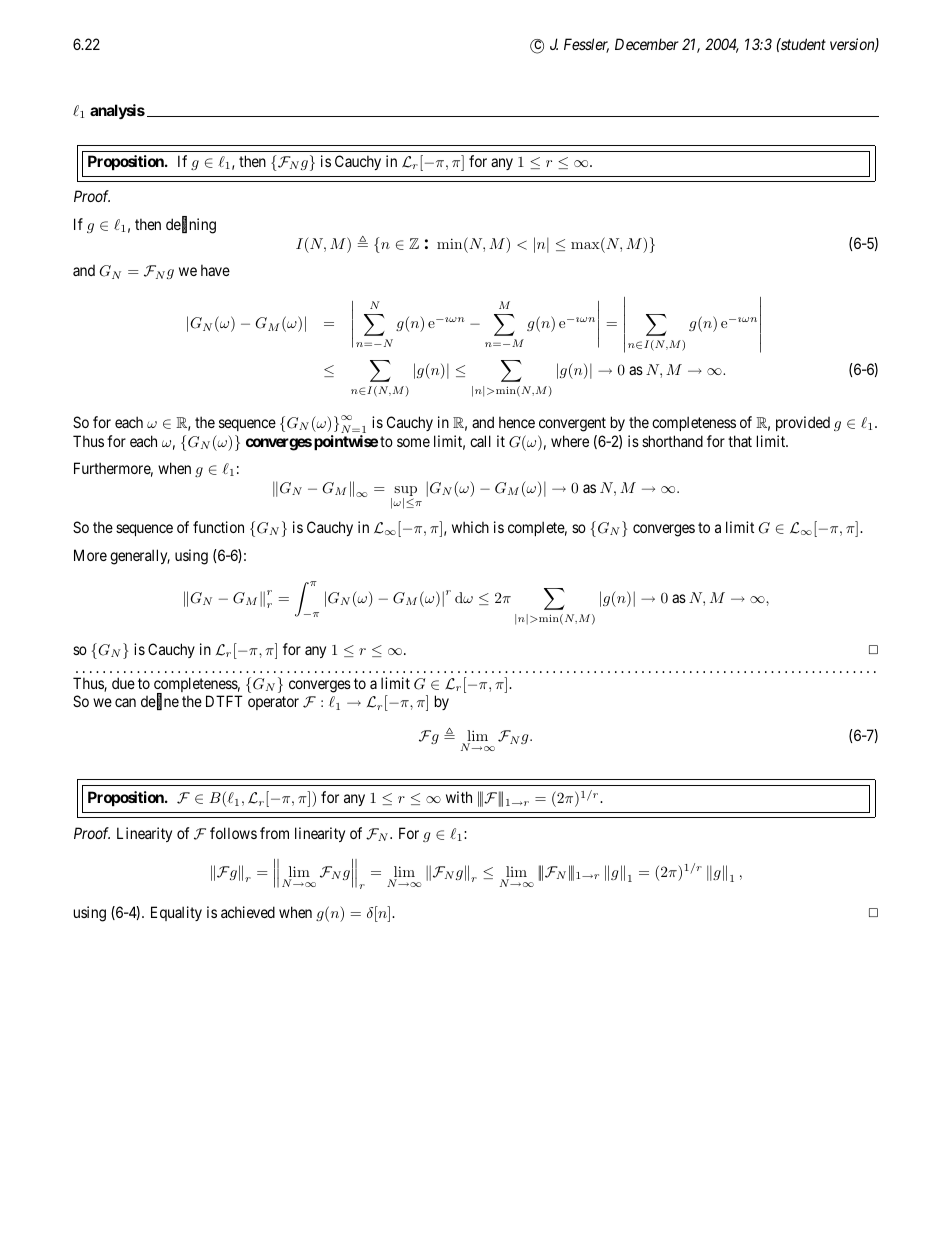  I want to click on Equality, so click(176, 913).
